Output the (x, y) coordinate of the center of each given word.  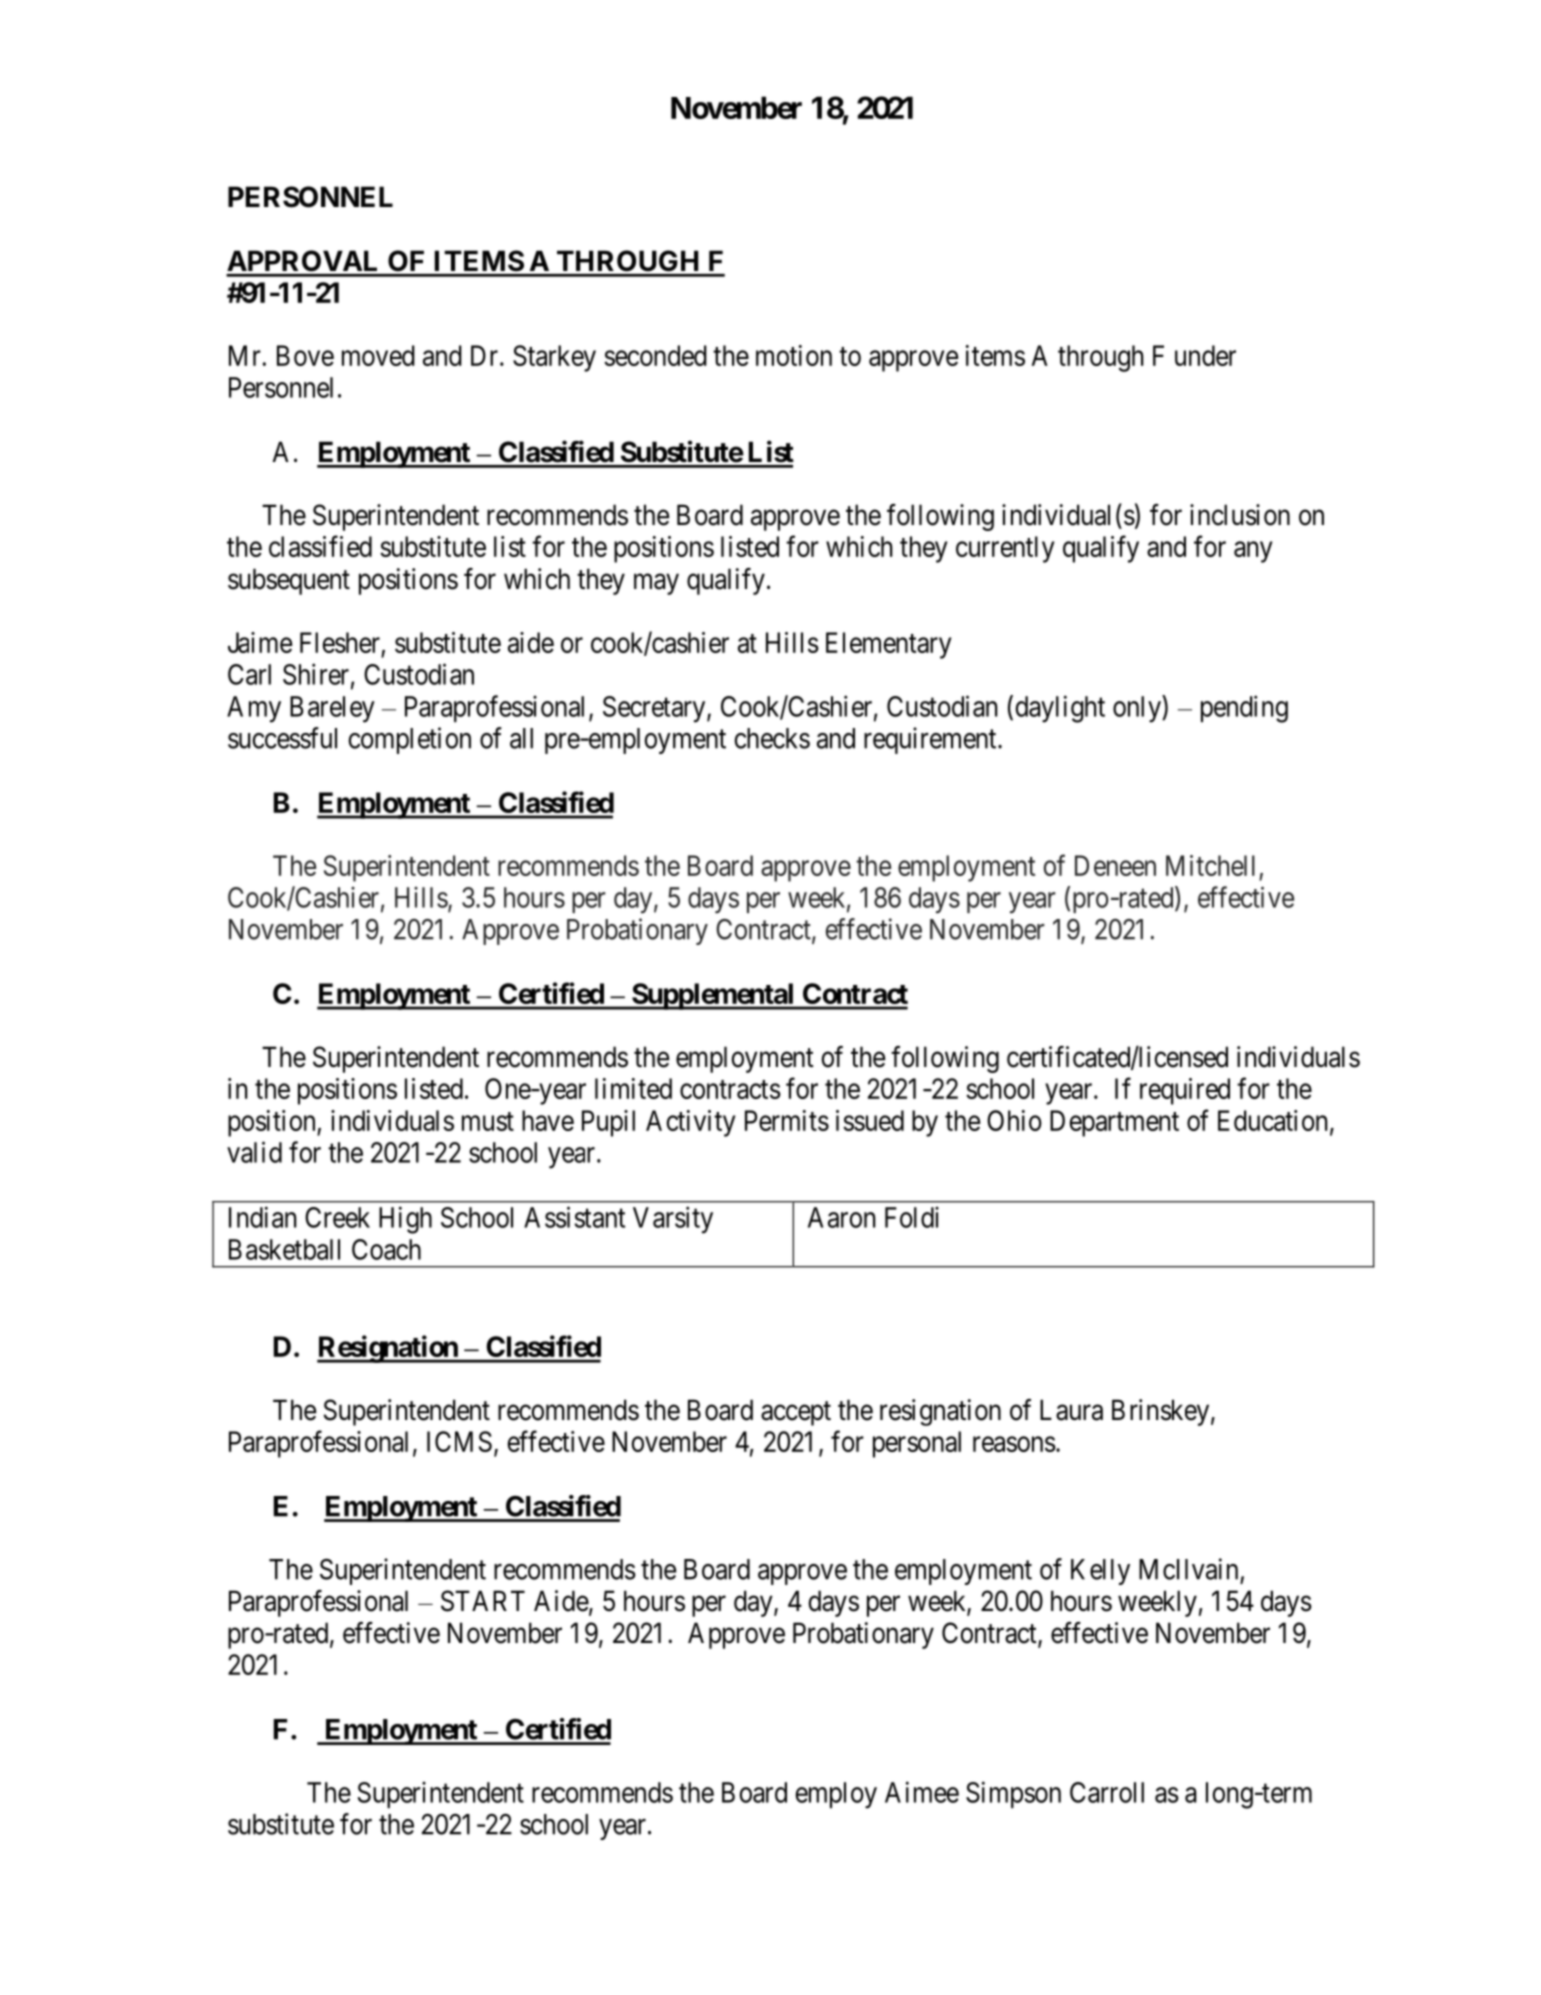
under (1205, 355)
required (1185, 1091)
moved (378, 355)
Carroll (1107, 1792)
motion (794, 355)
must (488, 1121)
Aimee (922, 1792)
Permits (787, 1120)
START (483, 1601)
